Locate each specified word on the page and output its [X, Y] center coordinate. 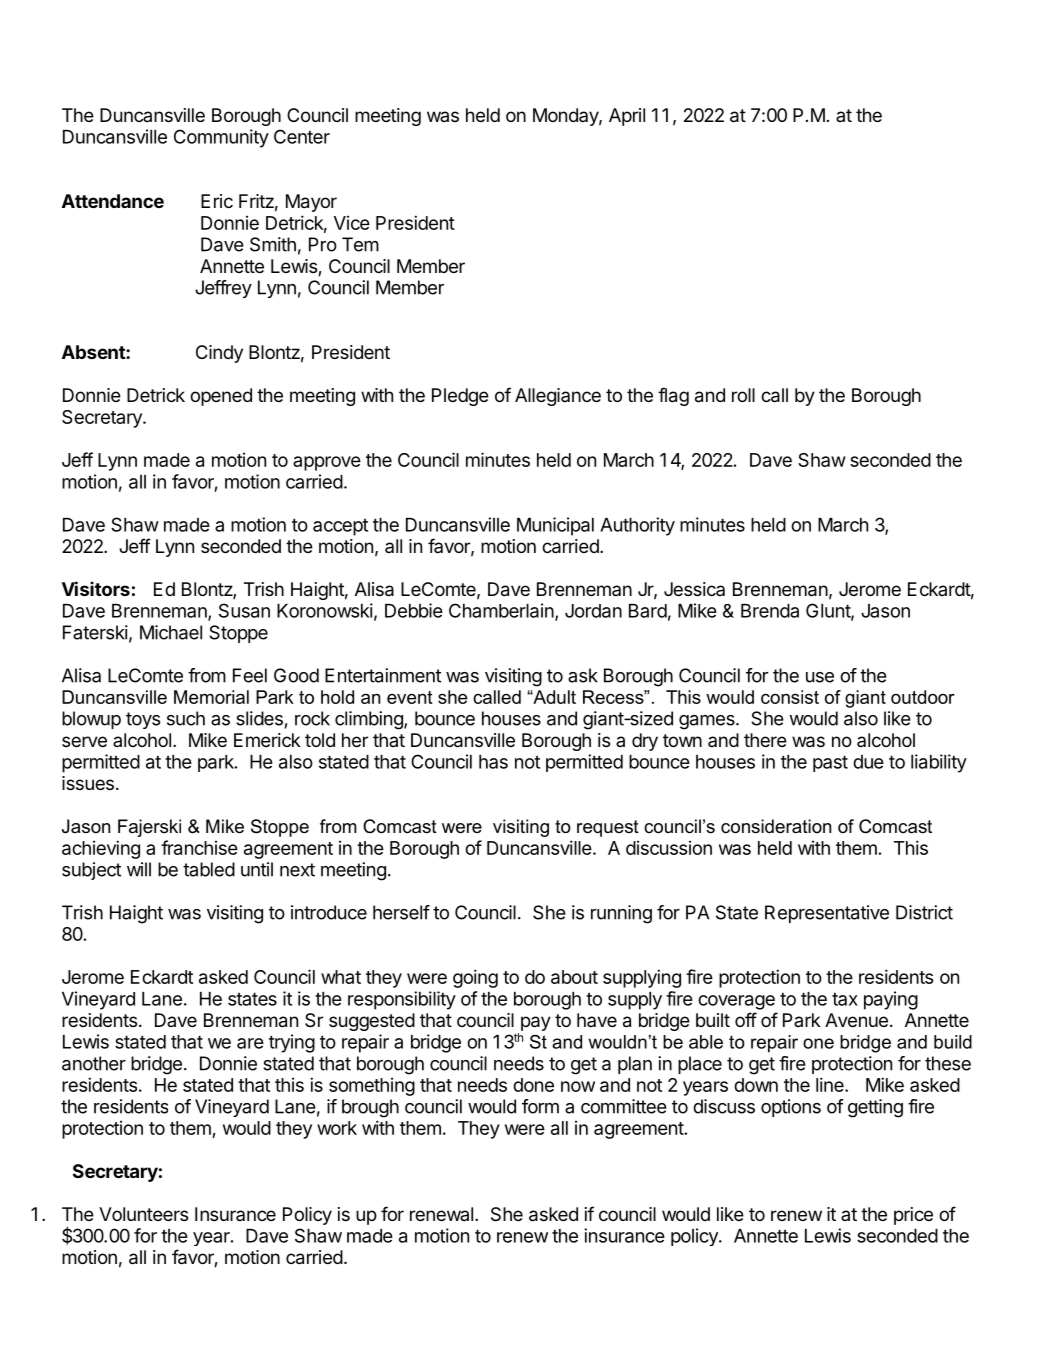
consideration [776, 826]
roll [743, 395]
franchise [199, 847]
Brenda [770, 611]
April [627, 117]
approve [327, 463]
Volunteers [143, 1214]
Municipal [555, 526]
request [608, 828]
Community [221, 138]
